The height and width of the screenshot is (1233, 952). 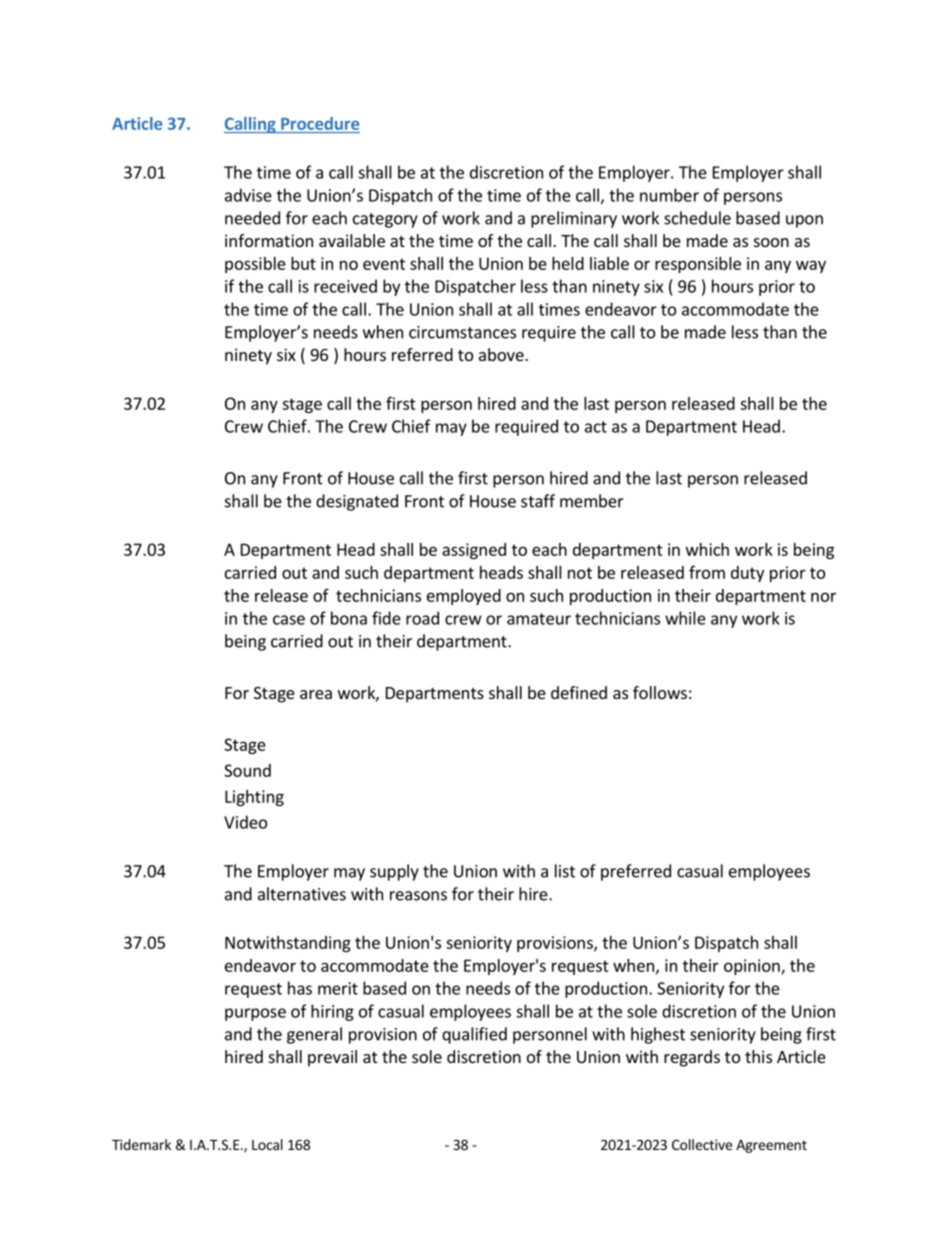 What do you see at coordinates (804, 221) in the screenshot?
I see `upon` at bounding box center [804, 221].
